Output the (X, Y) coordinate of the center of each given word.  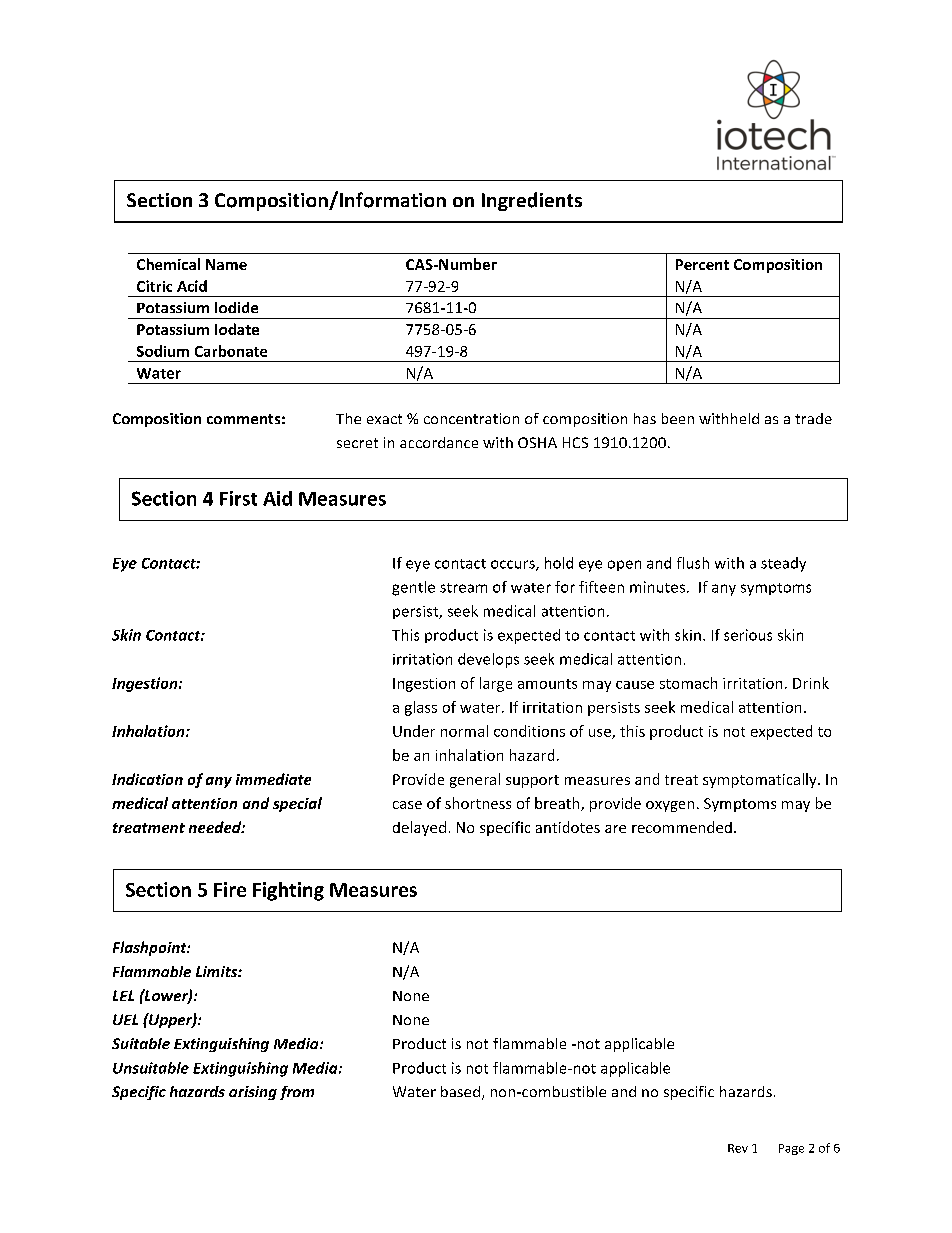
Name (226, 264)
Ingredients (532, 201)
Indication (147, 779)
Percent (702, 264)
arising (253, 1093)
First (238, 498)
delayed (419, 828)
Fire (230, 889)
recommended (682, 827)
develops (488, 660)
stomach (688, 683)
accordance (439, 442)
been (678, 418)
